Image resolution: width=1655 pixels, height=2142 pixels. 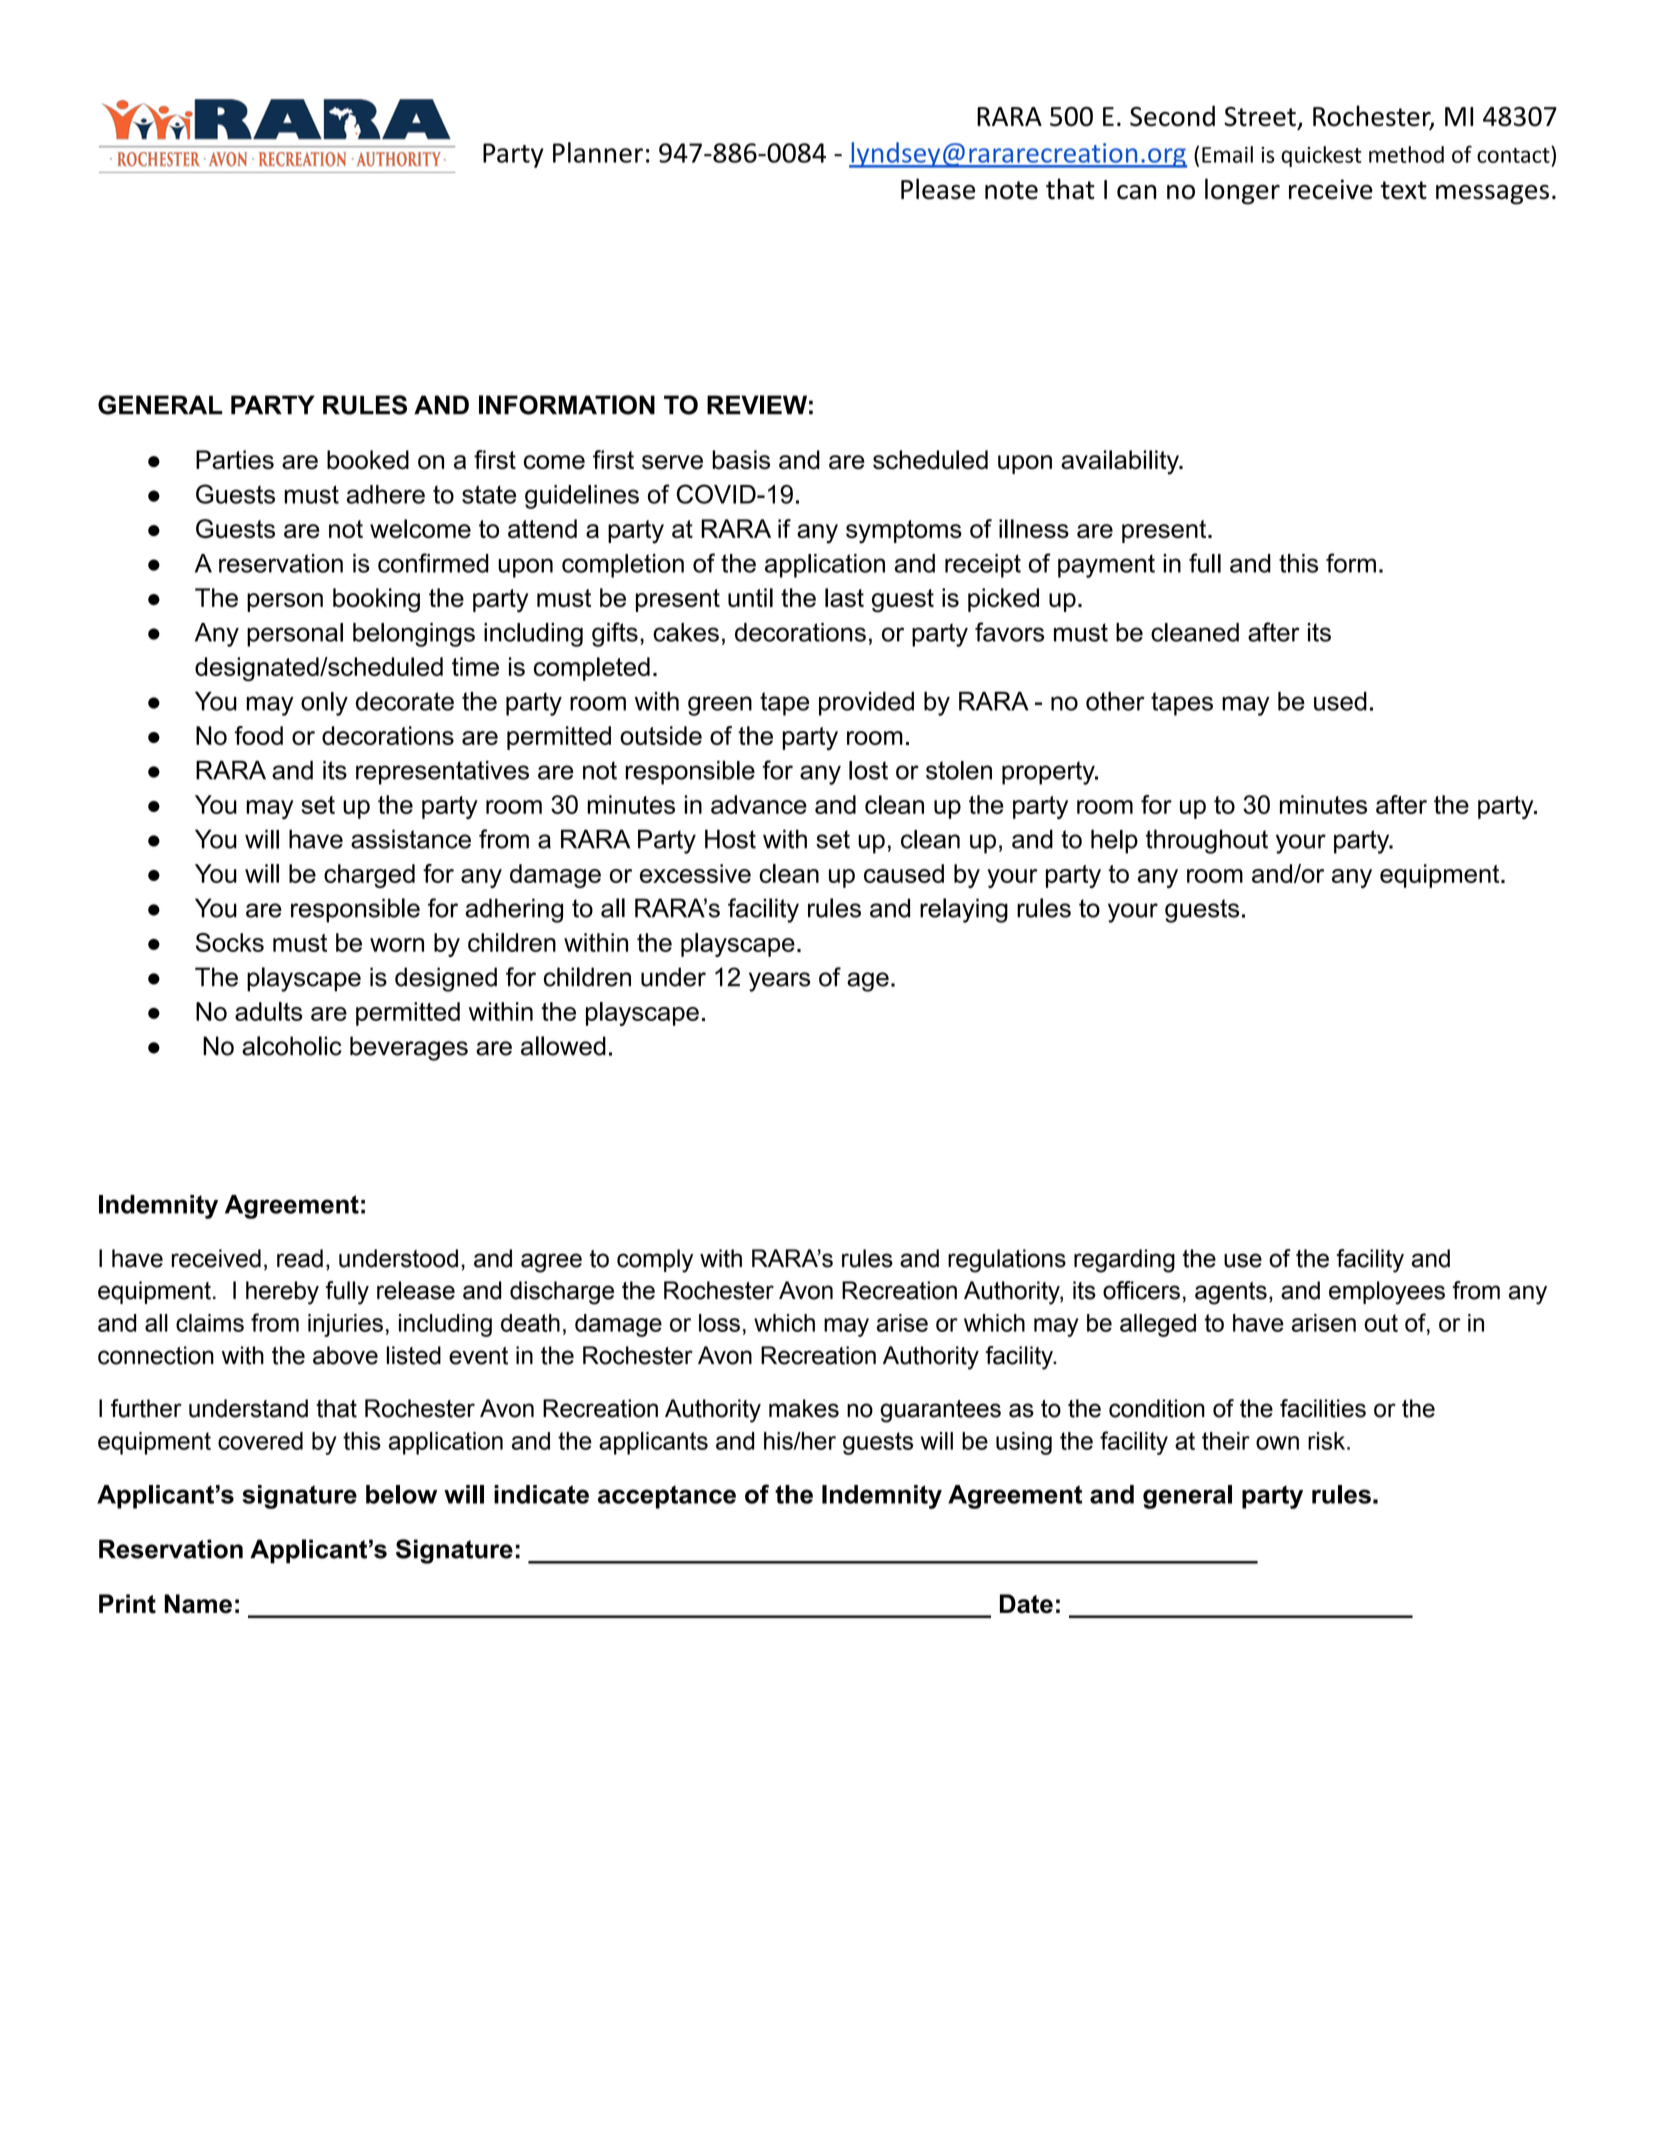 I want to click on years, so click(x=779, y=982).
